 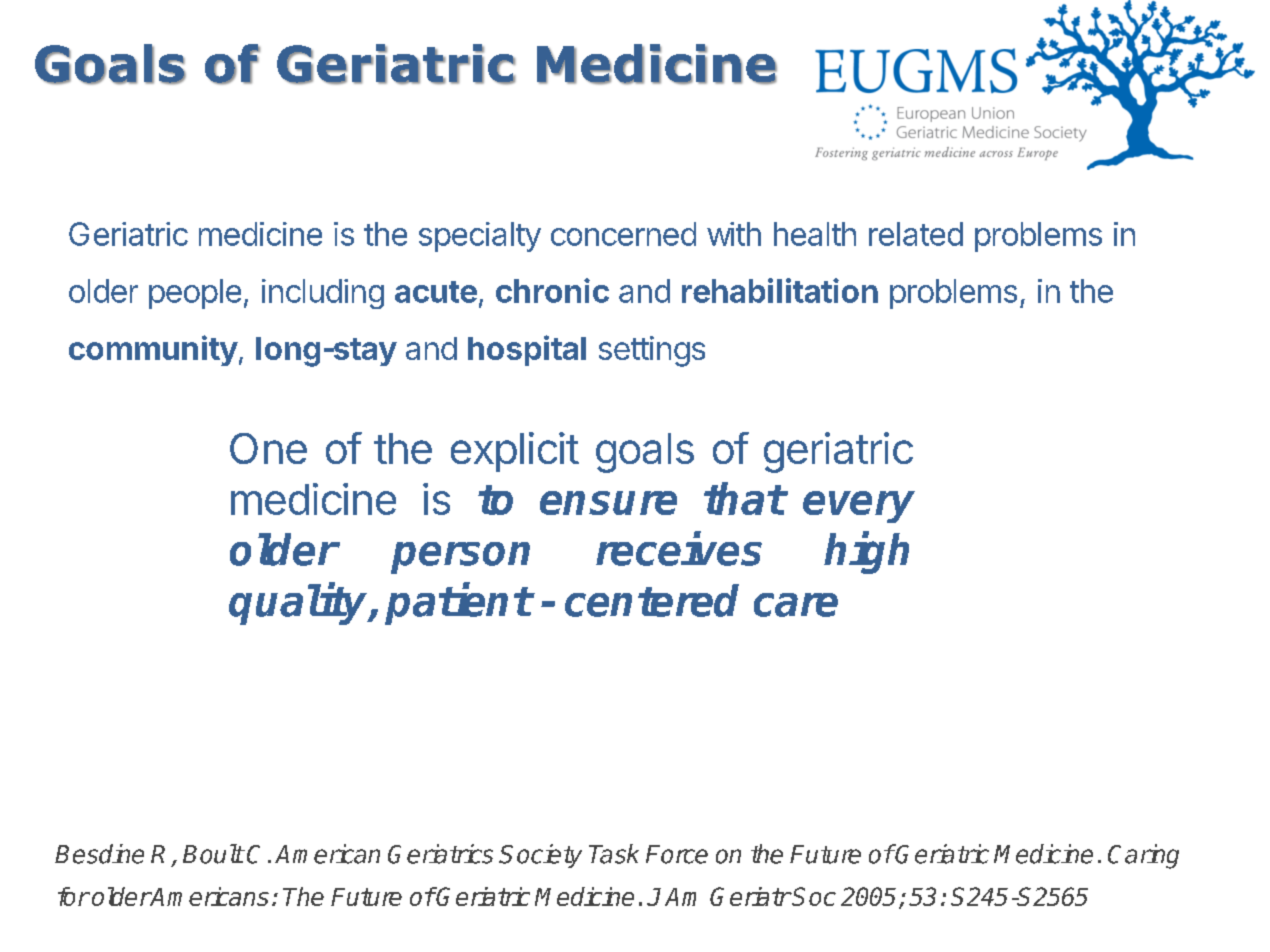 I want to click on Caring, so click(x=1143, y=856).
